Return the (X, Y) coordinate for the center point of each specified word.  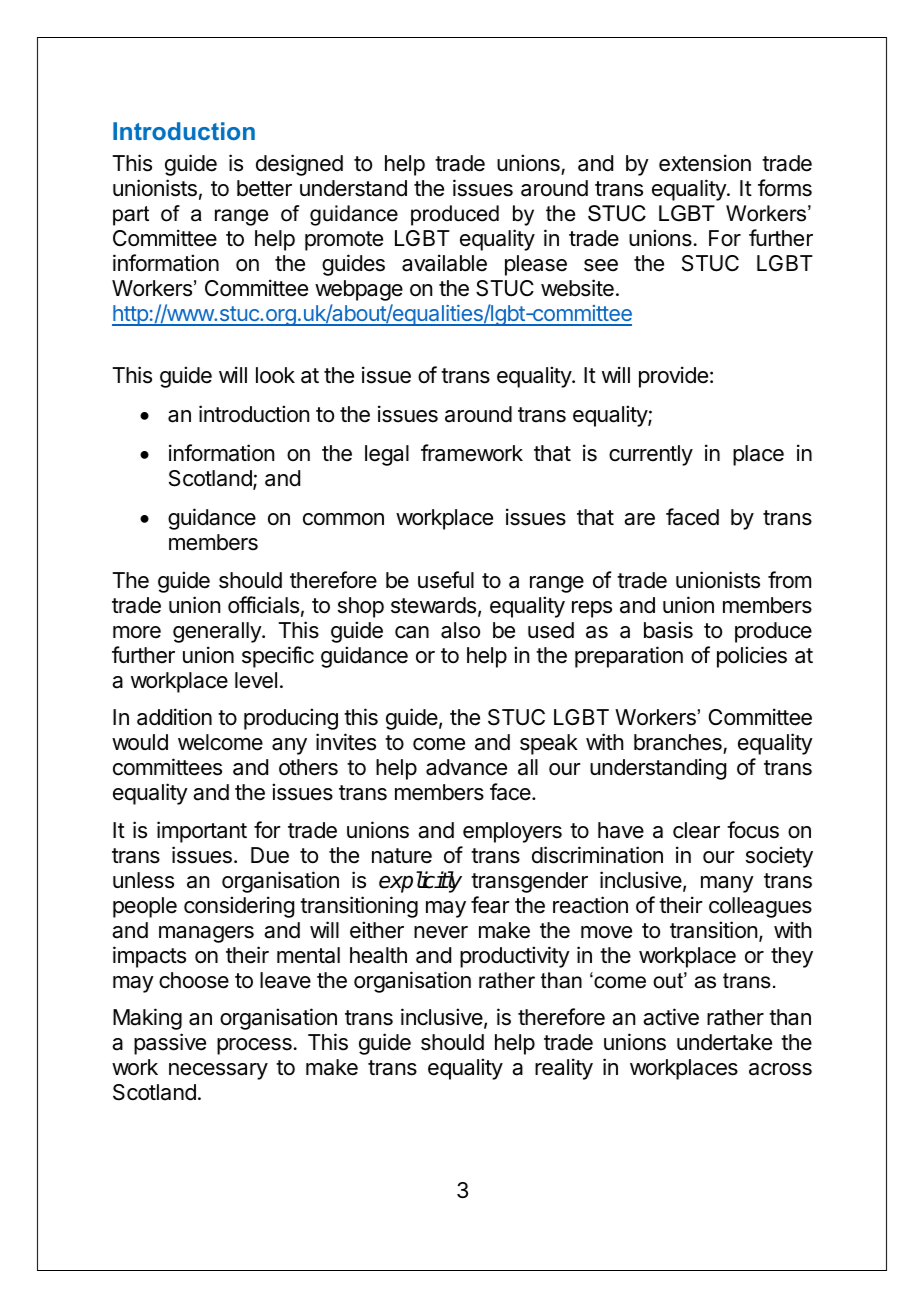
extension (705, 163)
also (460, 630)
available (444, 263)
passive (170, 1044)
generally (218, 632)
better (264, 188)
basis (668, 630)
